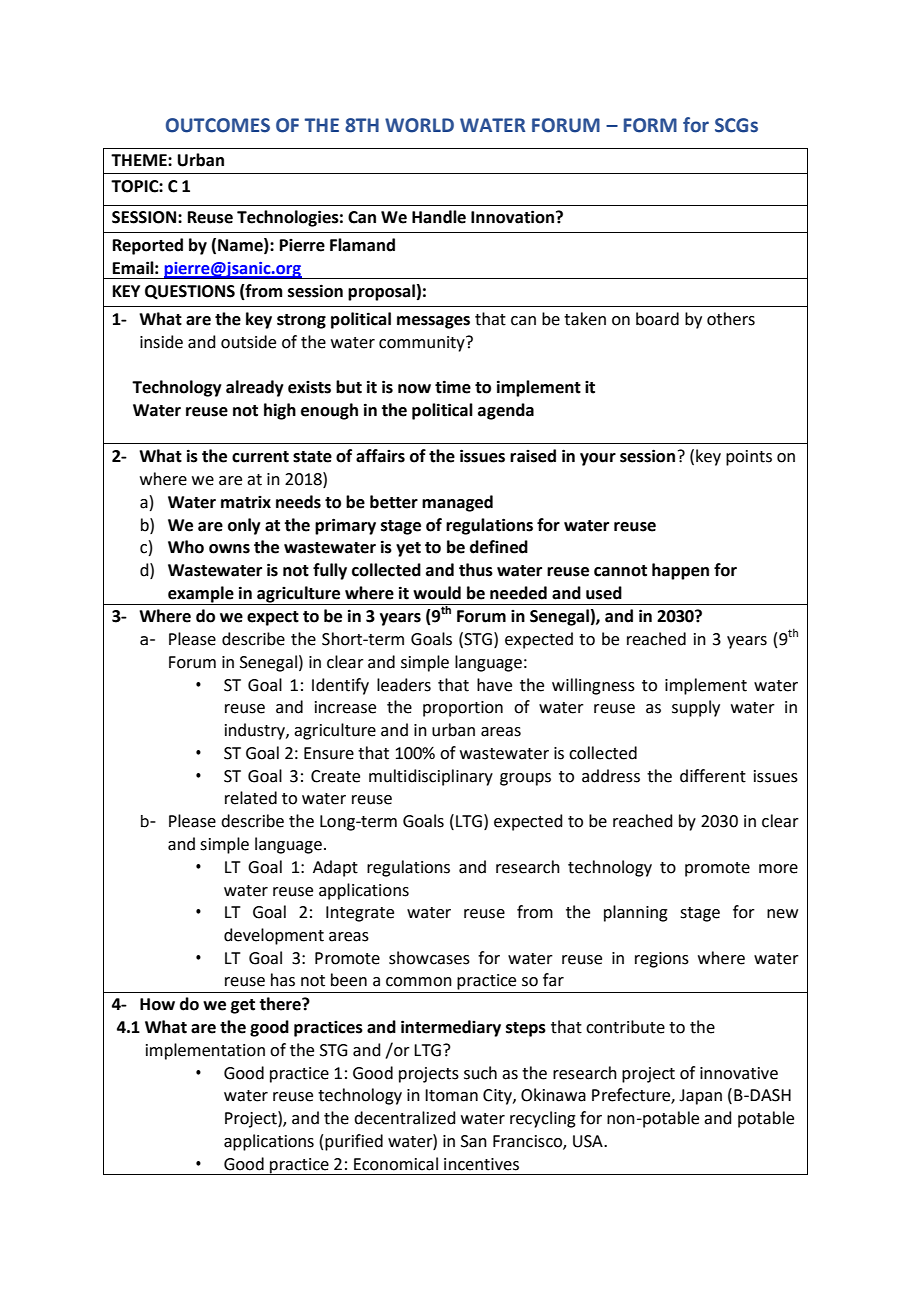 Image resolution: width=924 pixels, height=1308 pixels. I want to click on incentives, so click(481, 1164).
